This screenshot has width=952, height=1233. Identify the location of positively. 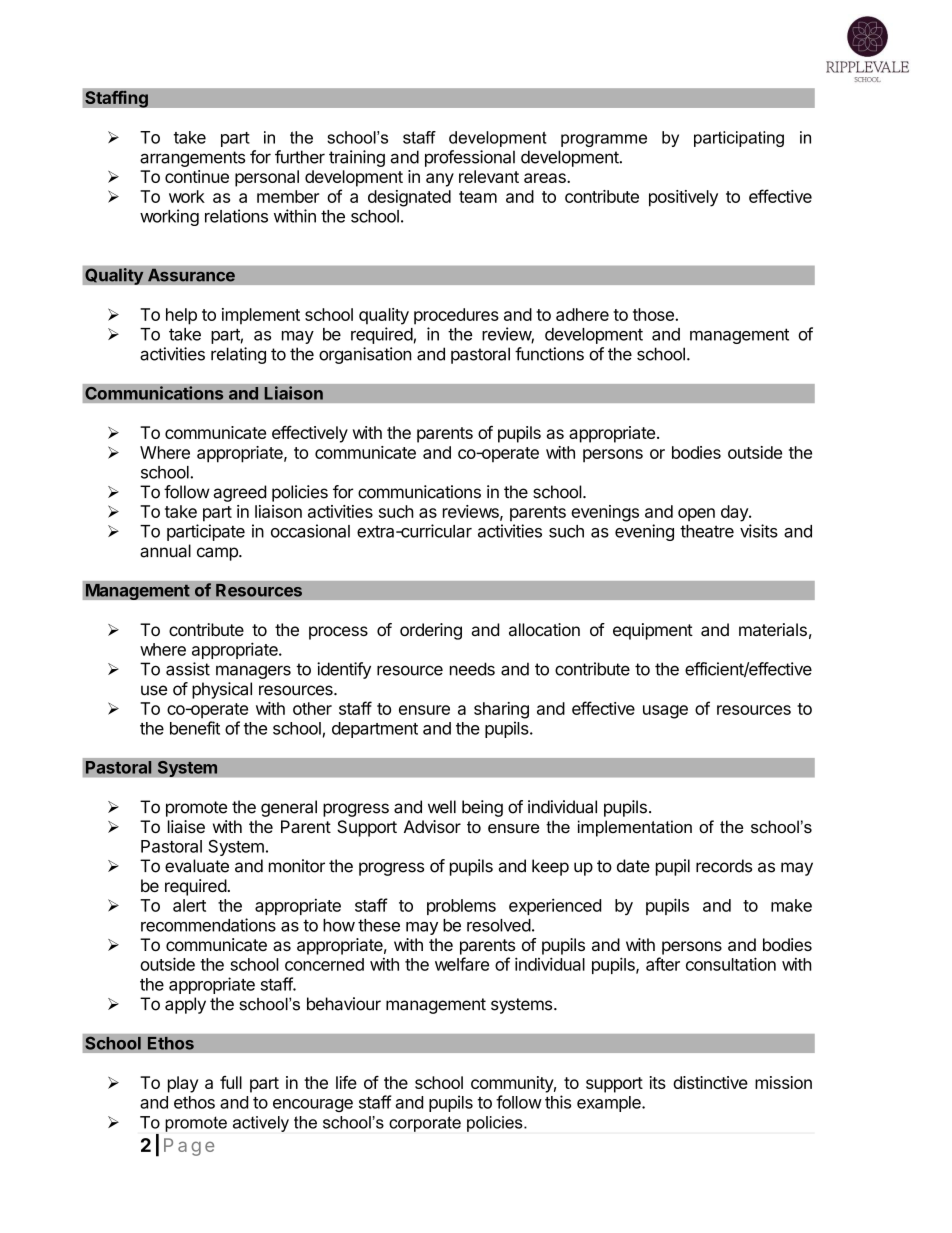
(683, 198).
